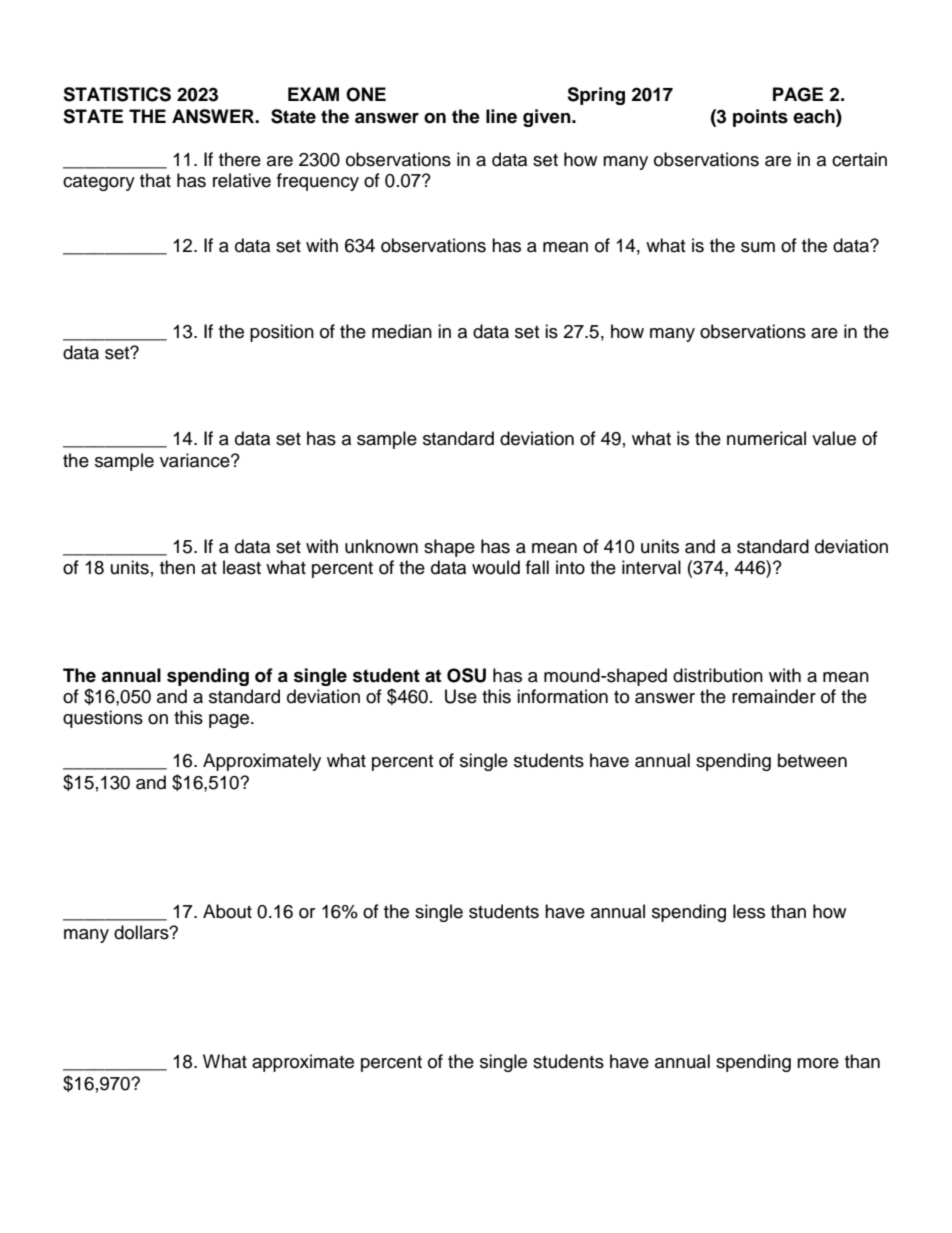  I want to click on less, so click(749, 911).
